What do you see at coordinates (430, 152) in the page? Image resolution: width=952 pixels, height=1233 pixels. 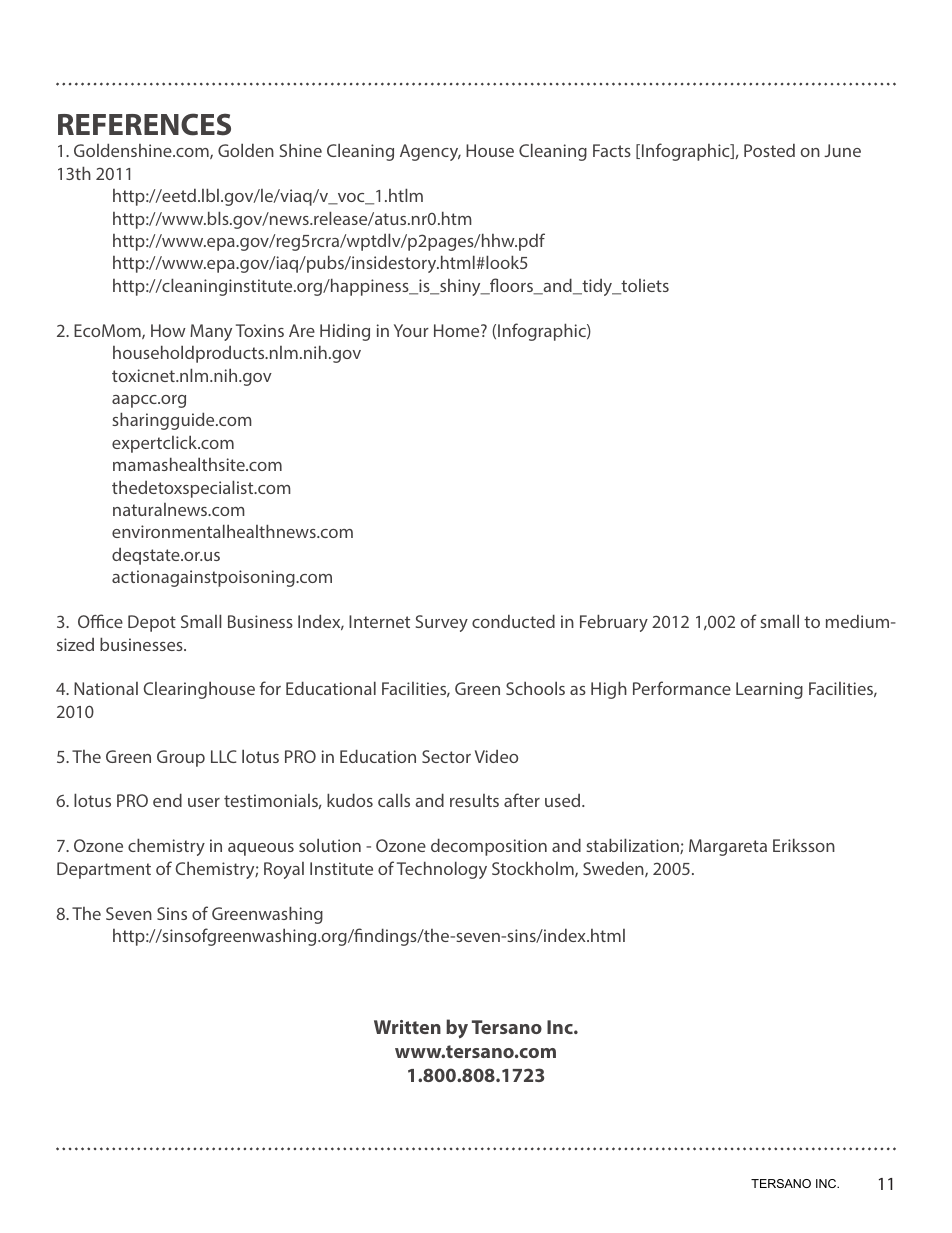 I see `Agency` at bounding box center [430, 152].
